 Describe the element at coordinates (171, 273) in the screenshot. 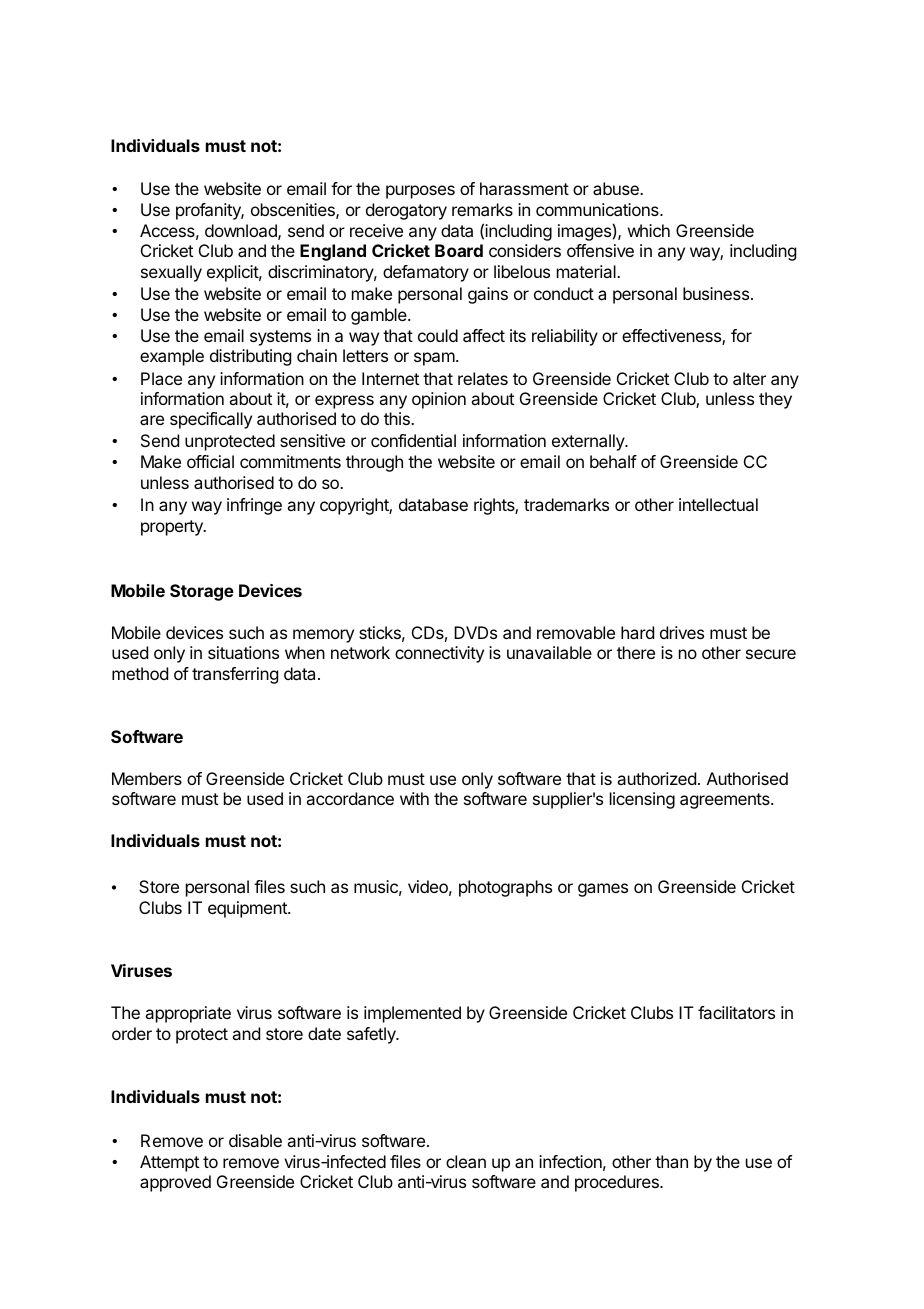

I see `sexually` at that location.
